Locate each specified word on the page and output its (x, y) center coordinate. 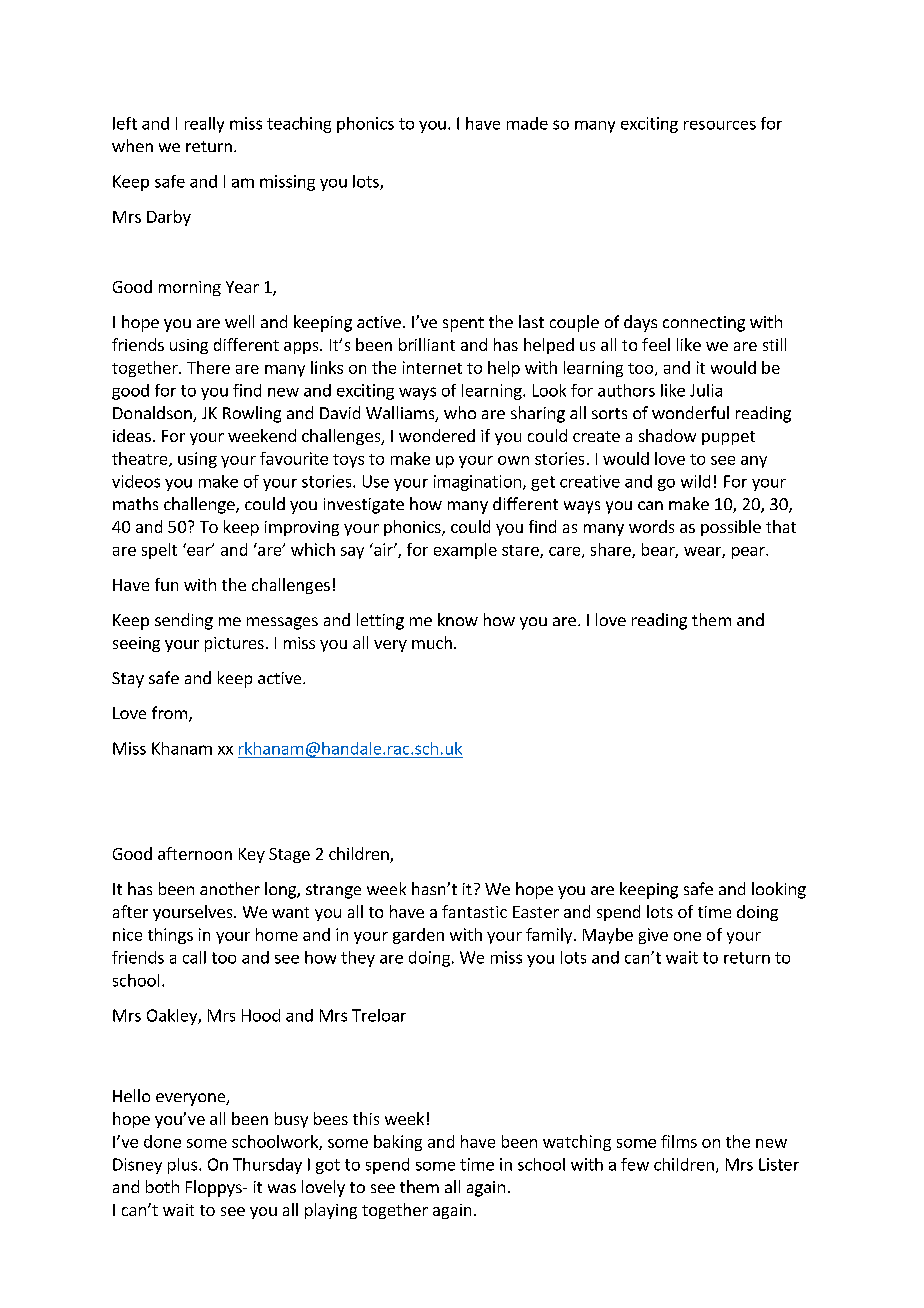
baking (398, 1143)
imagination (477, 483)
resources (720, 125)
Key (252, 855)
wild (695, 481)
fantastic (474, 911)
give (653, 936)
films (679, 1141)
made (527, 123)
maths (135, 503)
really (204, 125)
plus (184, 1166)
